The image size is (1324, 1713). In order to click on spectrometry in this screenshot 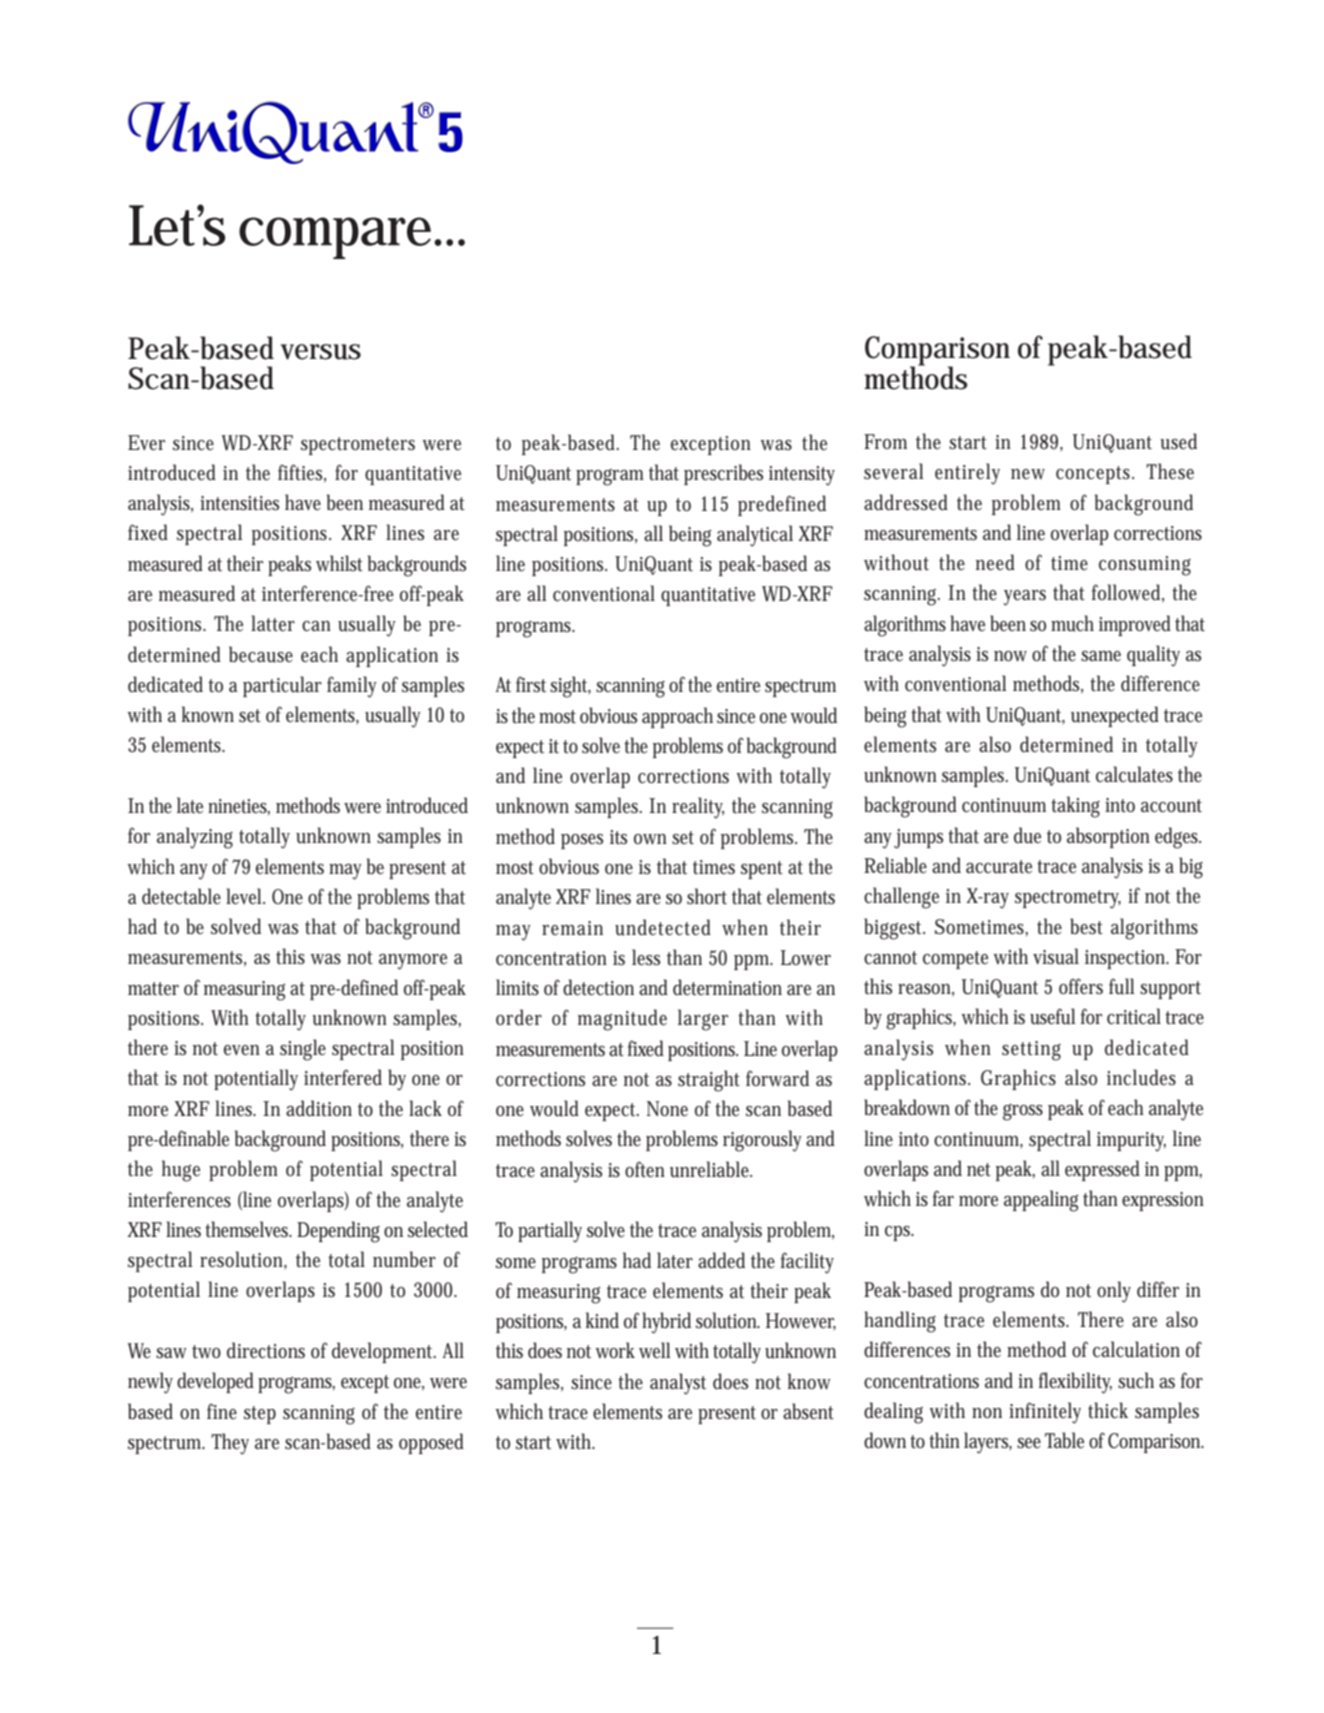, I will do `click(1068, 899)`.
